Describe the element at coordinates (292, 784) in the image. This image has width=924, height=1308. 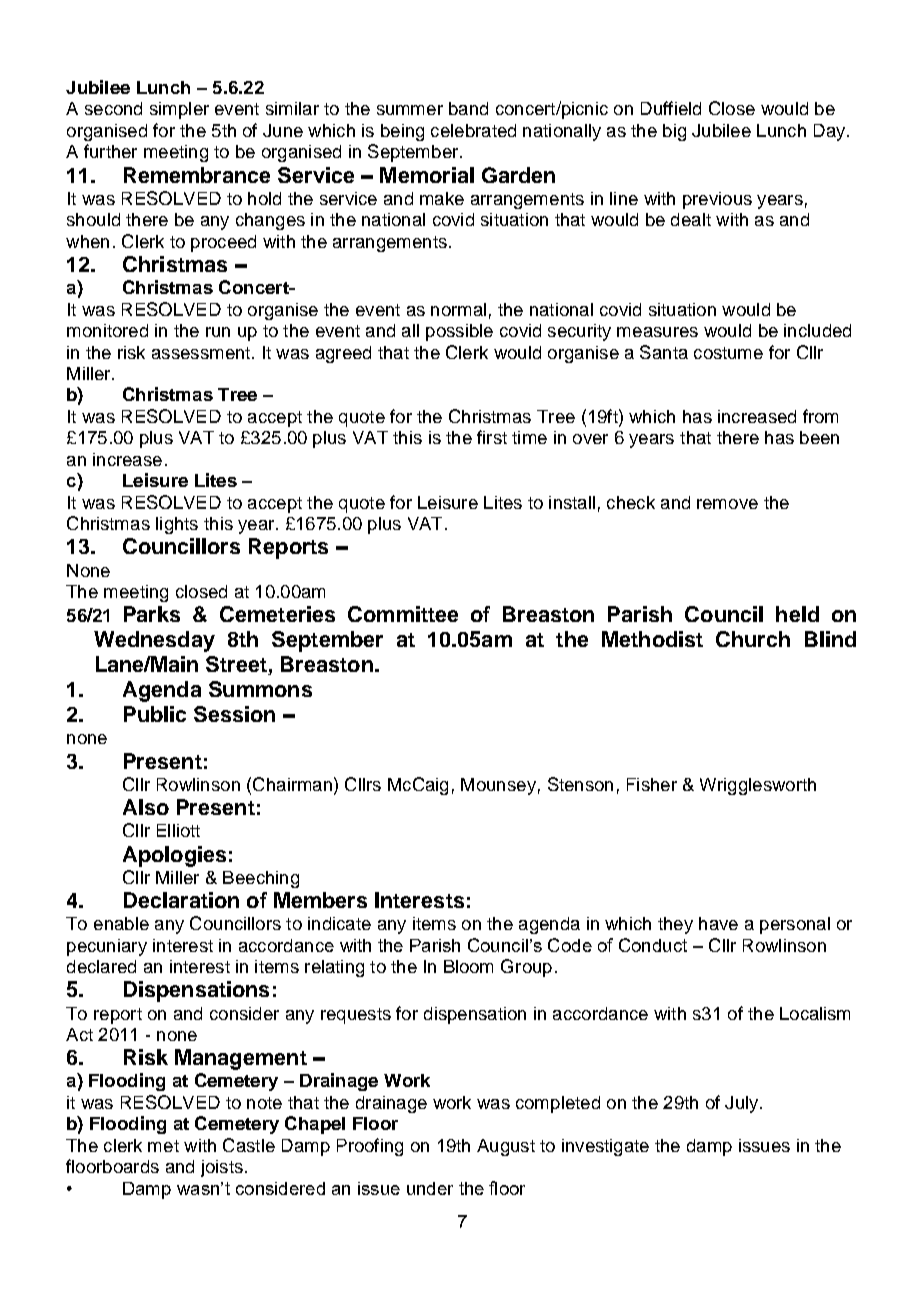
I see `Chairman` at that location.
